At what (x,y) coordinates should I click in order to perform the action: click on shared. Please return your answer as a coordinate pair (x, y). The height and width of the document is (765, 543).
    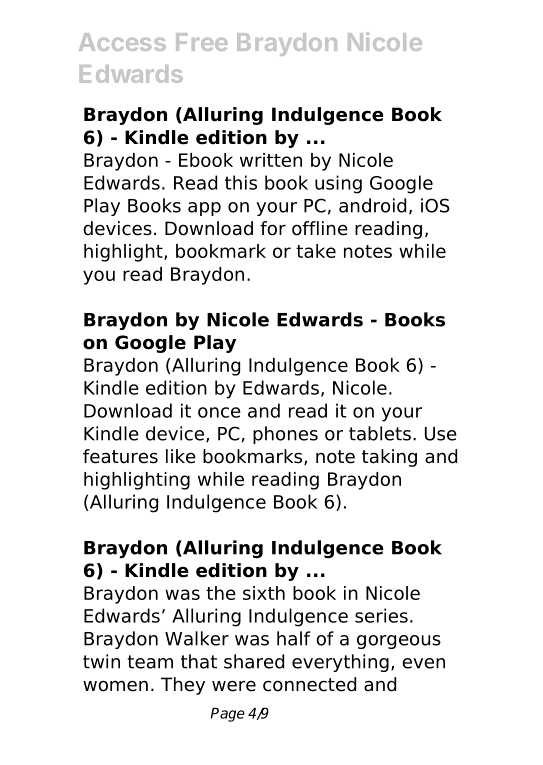
    Looking at the image, I should click on (254, 661).
